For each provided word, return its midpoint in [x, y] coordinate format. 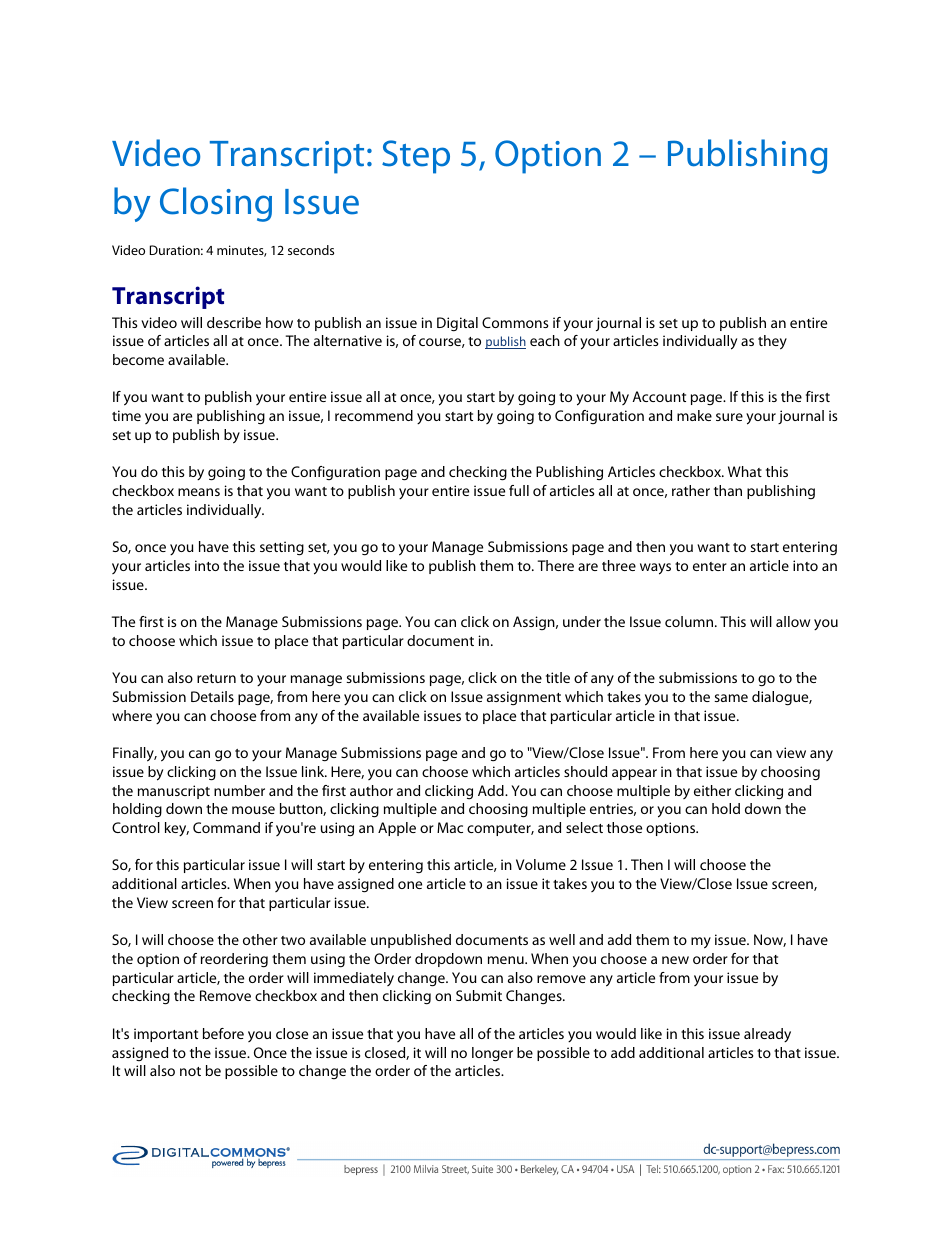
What [745, 471]
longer [492, 1054]
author [371, 790]
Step [416, 157]
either [712, 790]
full [519, 490]
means [199, 492]
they [772, 342]
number [239, 790]
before [223, 1033]
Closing [216, 204]
